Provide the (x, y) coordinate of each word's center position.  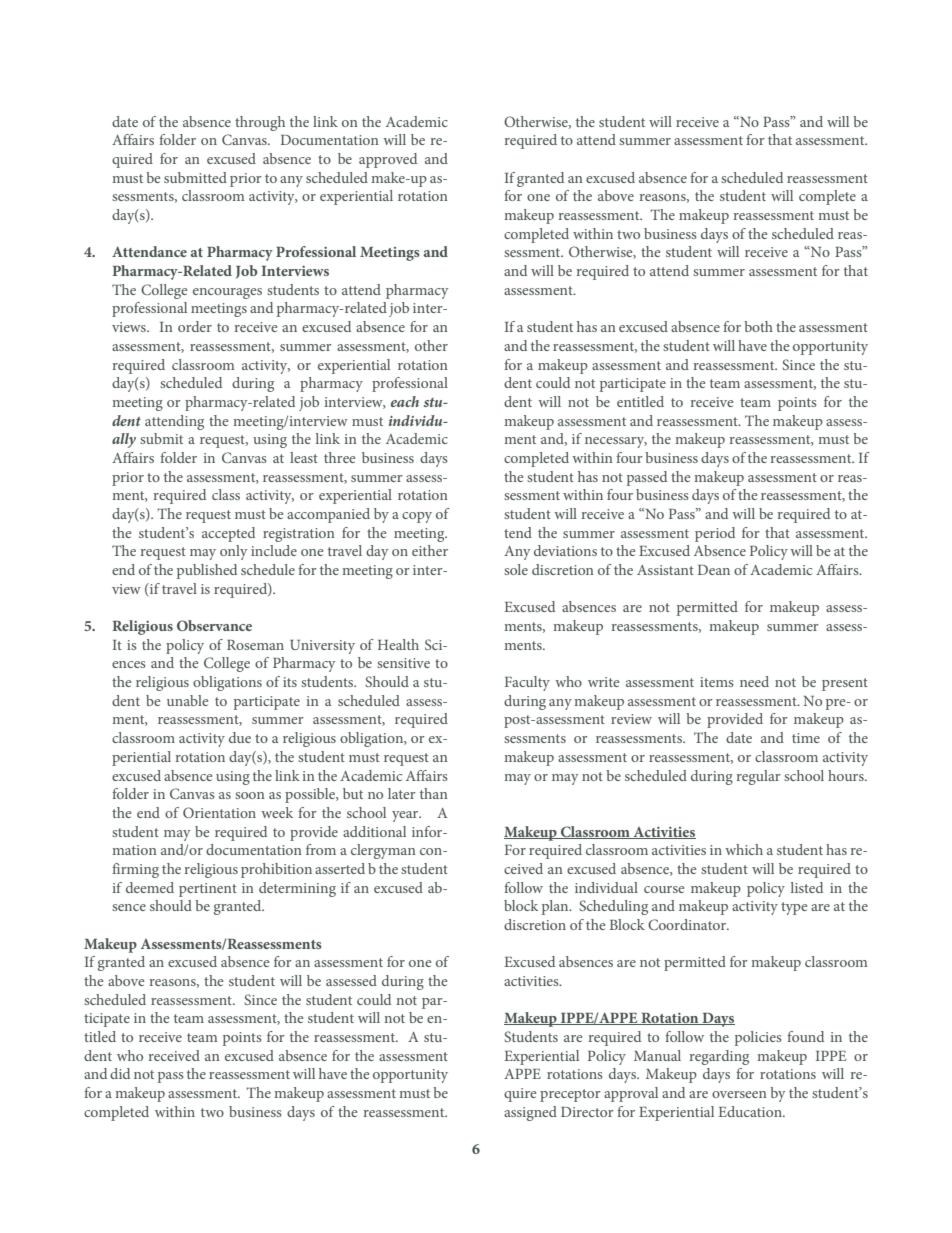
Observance (214, 625)
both (758, 326)
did (120, 1073)
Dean (714, 570)
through (260, 123)
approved (388, 160)
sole (516, 569)
